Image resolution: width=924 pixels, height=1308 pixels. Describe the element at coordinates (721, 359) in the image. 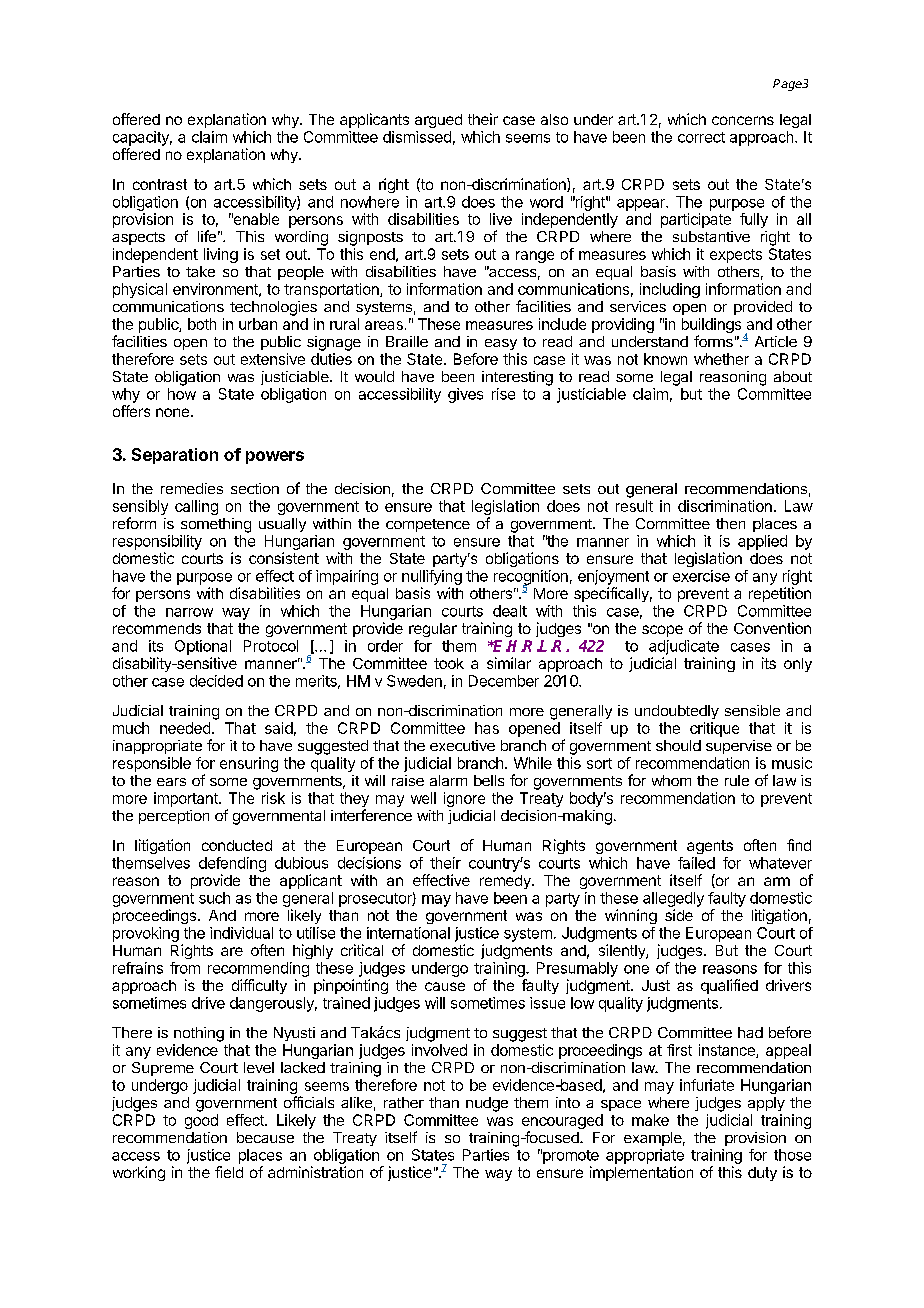

I see `whether` at that location.
